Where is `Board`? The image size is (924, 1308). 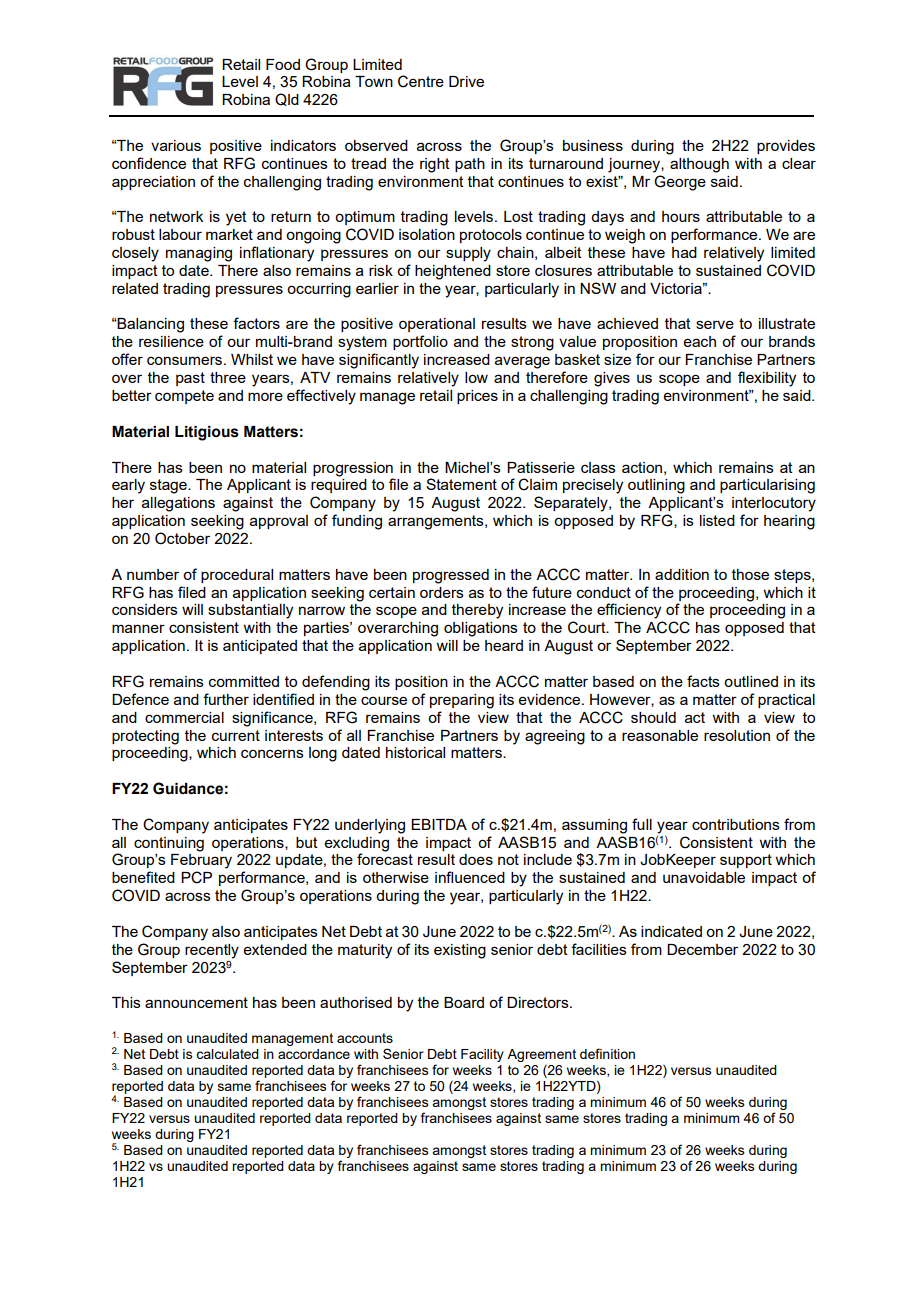 Board is located at coordinates (464, 1002).
